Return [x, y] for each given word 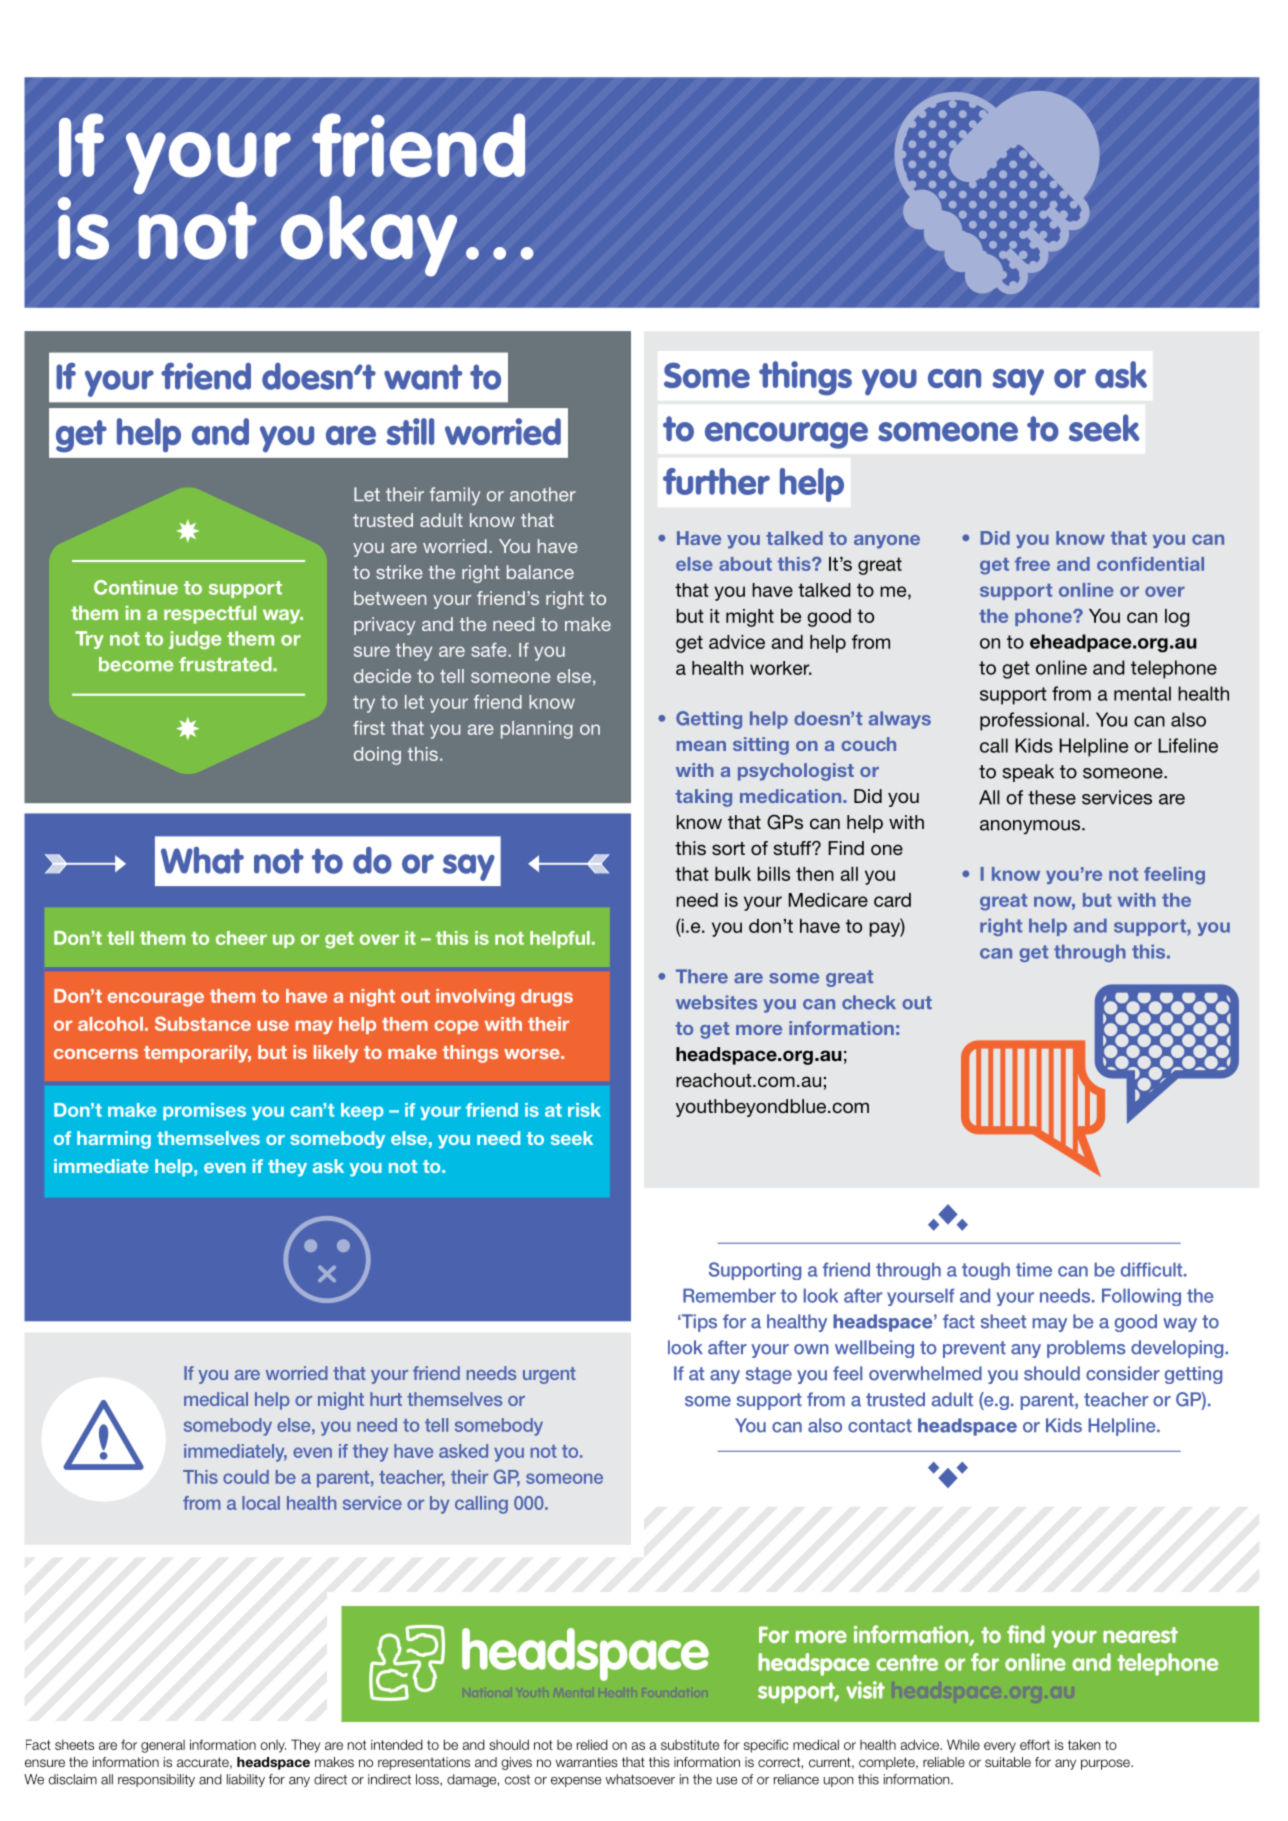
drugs [547, 998]
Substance [203, 1023]
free [1032, 564]
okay [369, 236]
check [869, 1002]
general [163, 1746]
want [423, 377]
